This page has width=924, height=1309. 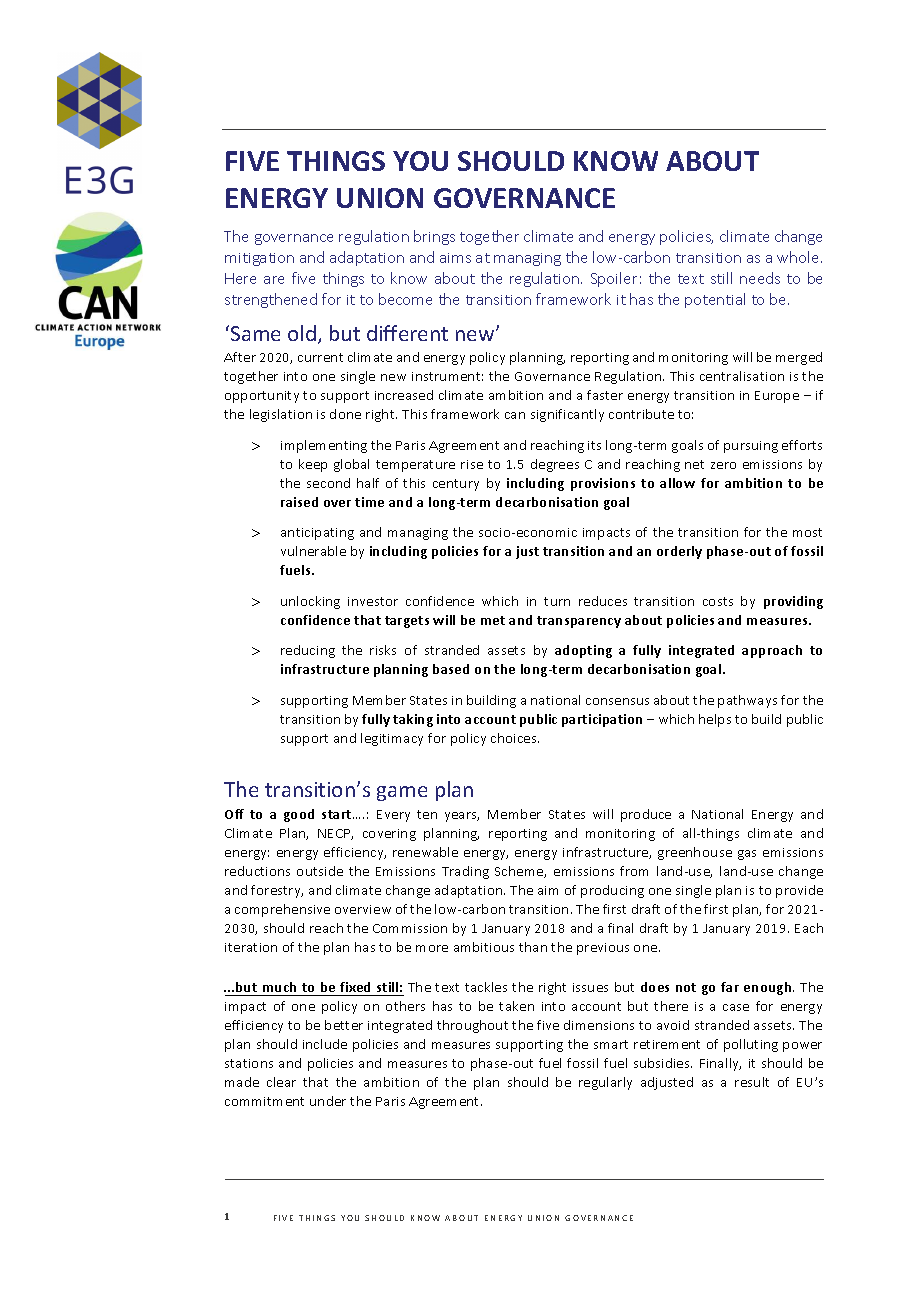 I want to click on choices, so click(x=515, y=738).
